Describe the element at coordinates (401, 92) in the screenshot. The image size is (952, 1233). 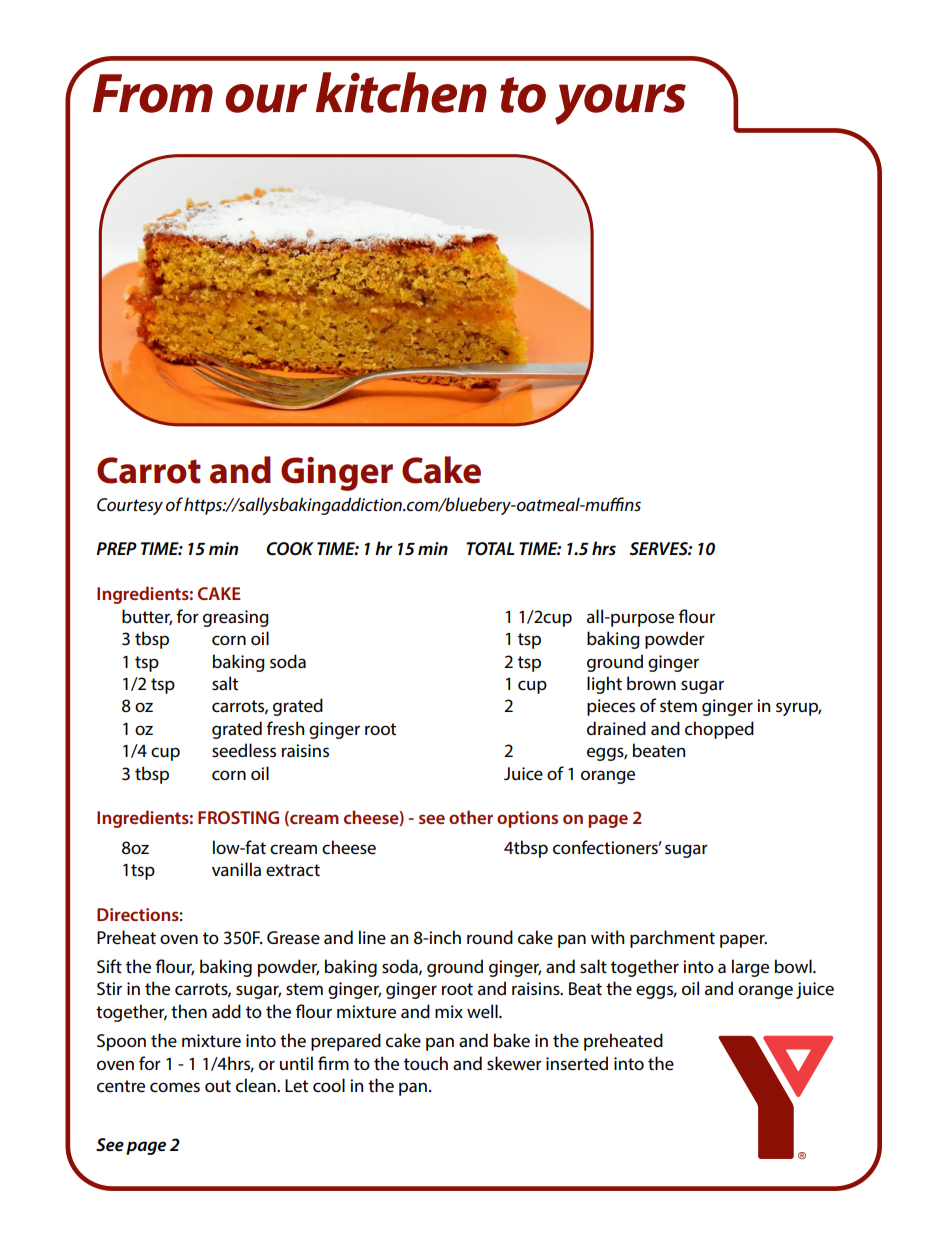
I see `kitchen` at that location.
